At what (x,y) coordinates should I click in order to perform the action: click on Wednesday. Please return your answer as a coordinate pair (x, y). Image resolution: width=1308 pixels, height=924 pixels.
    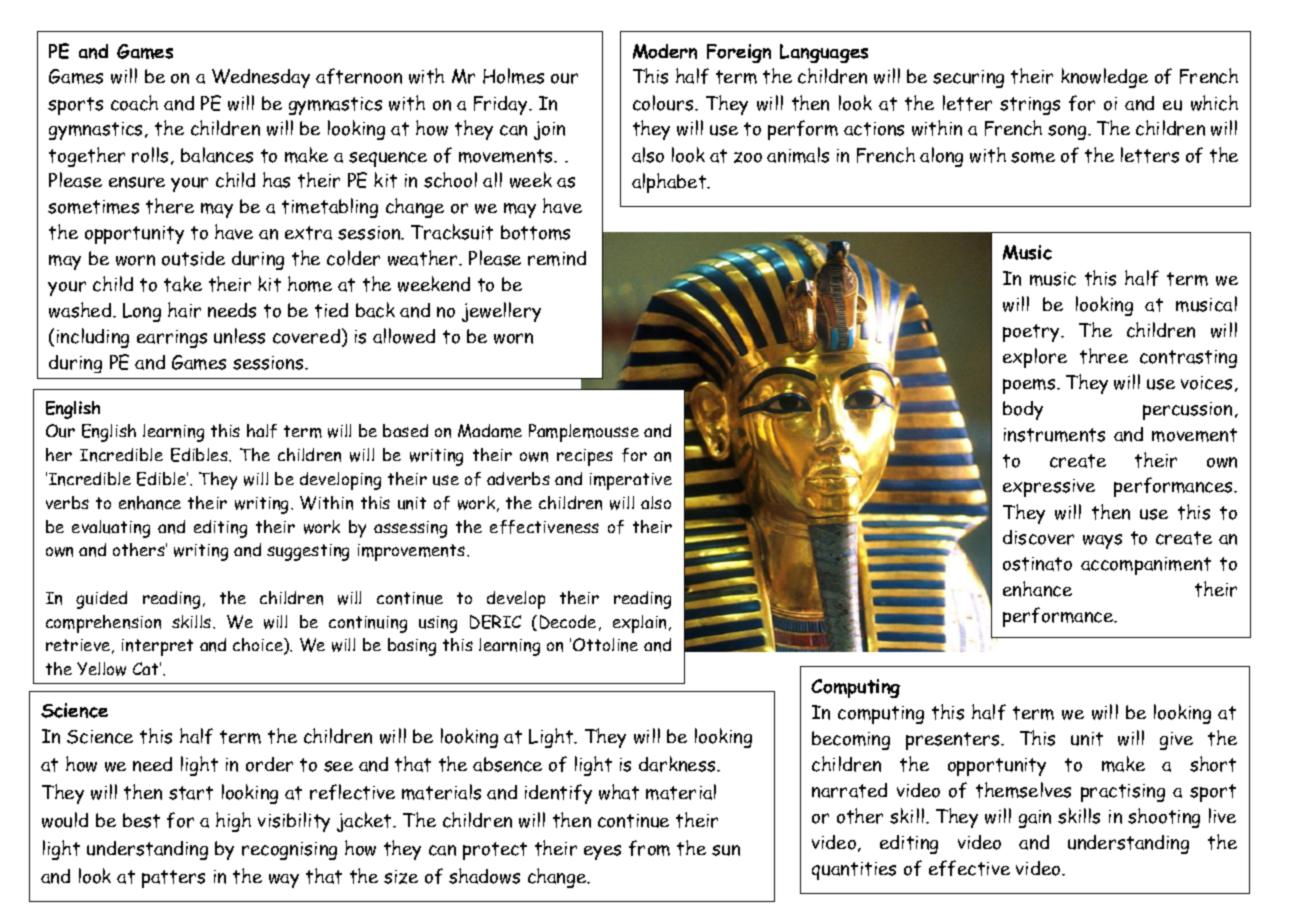
    Looking at the image, I should click on (261, 78).
